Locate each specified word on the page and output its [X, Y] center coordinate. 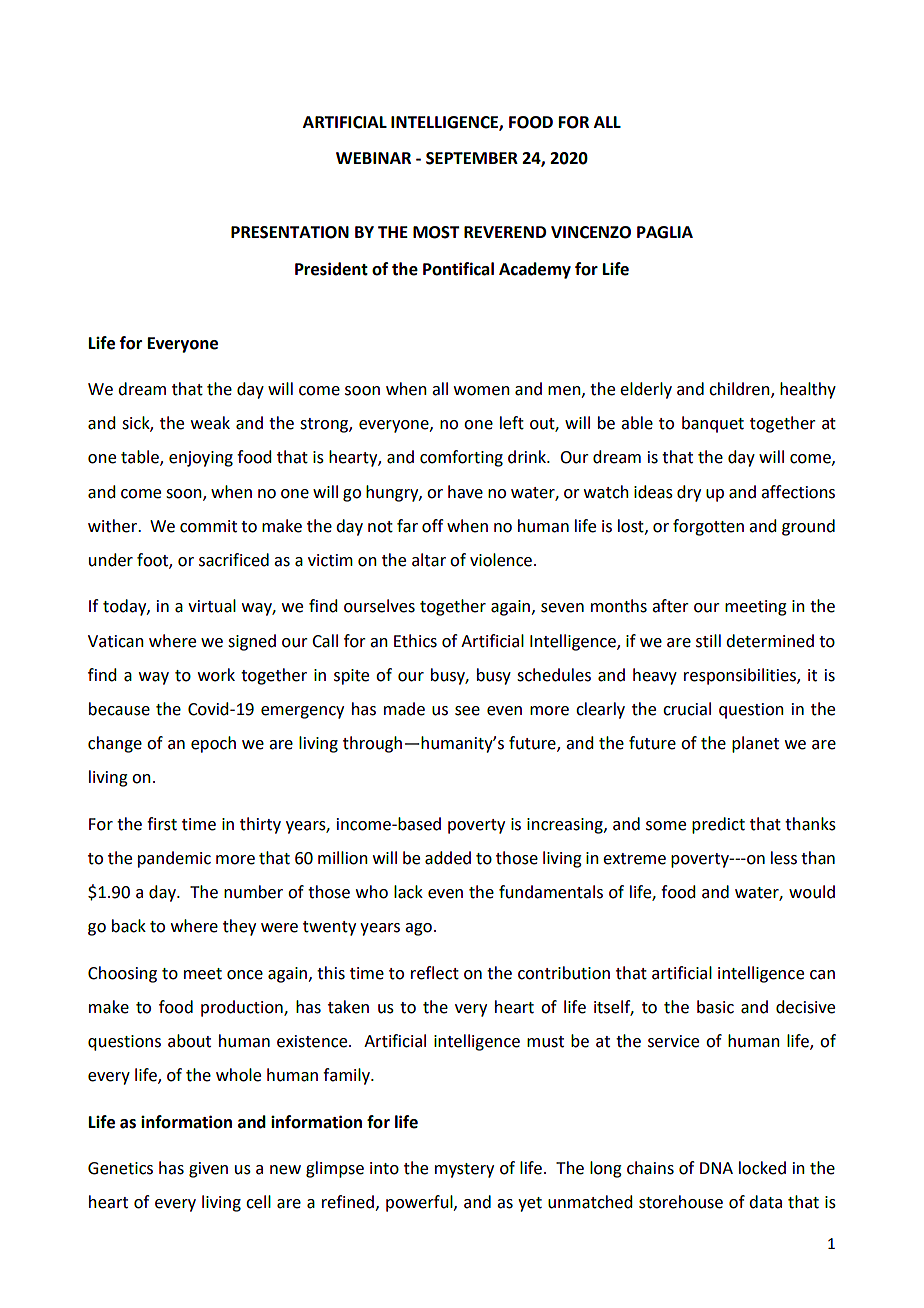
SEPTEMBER [472, 158]
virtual [212, 606]
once [245, 975]
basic [715, 1007]
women [482, 391]
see [467, 711]
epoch [213, 744]
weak [210, 423]
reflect [435, 973]
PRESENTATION [290, 232]
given [208, 1170]
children [740, 390]
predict [718, 825]
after [670, 606]
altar [429, 560]
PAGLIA [665, 232]
